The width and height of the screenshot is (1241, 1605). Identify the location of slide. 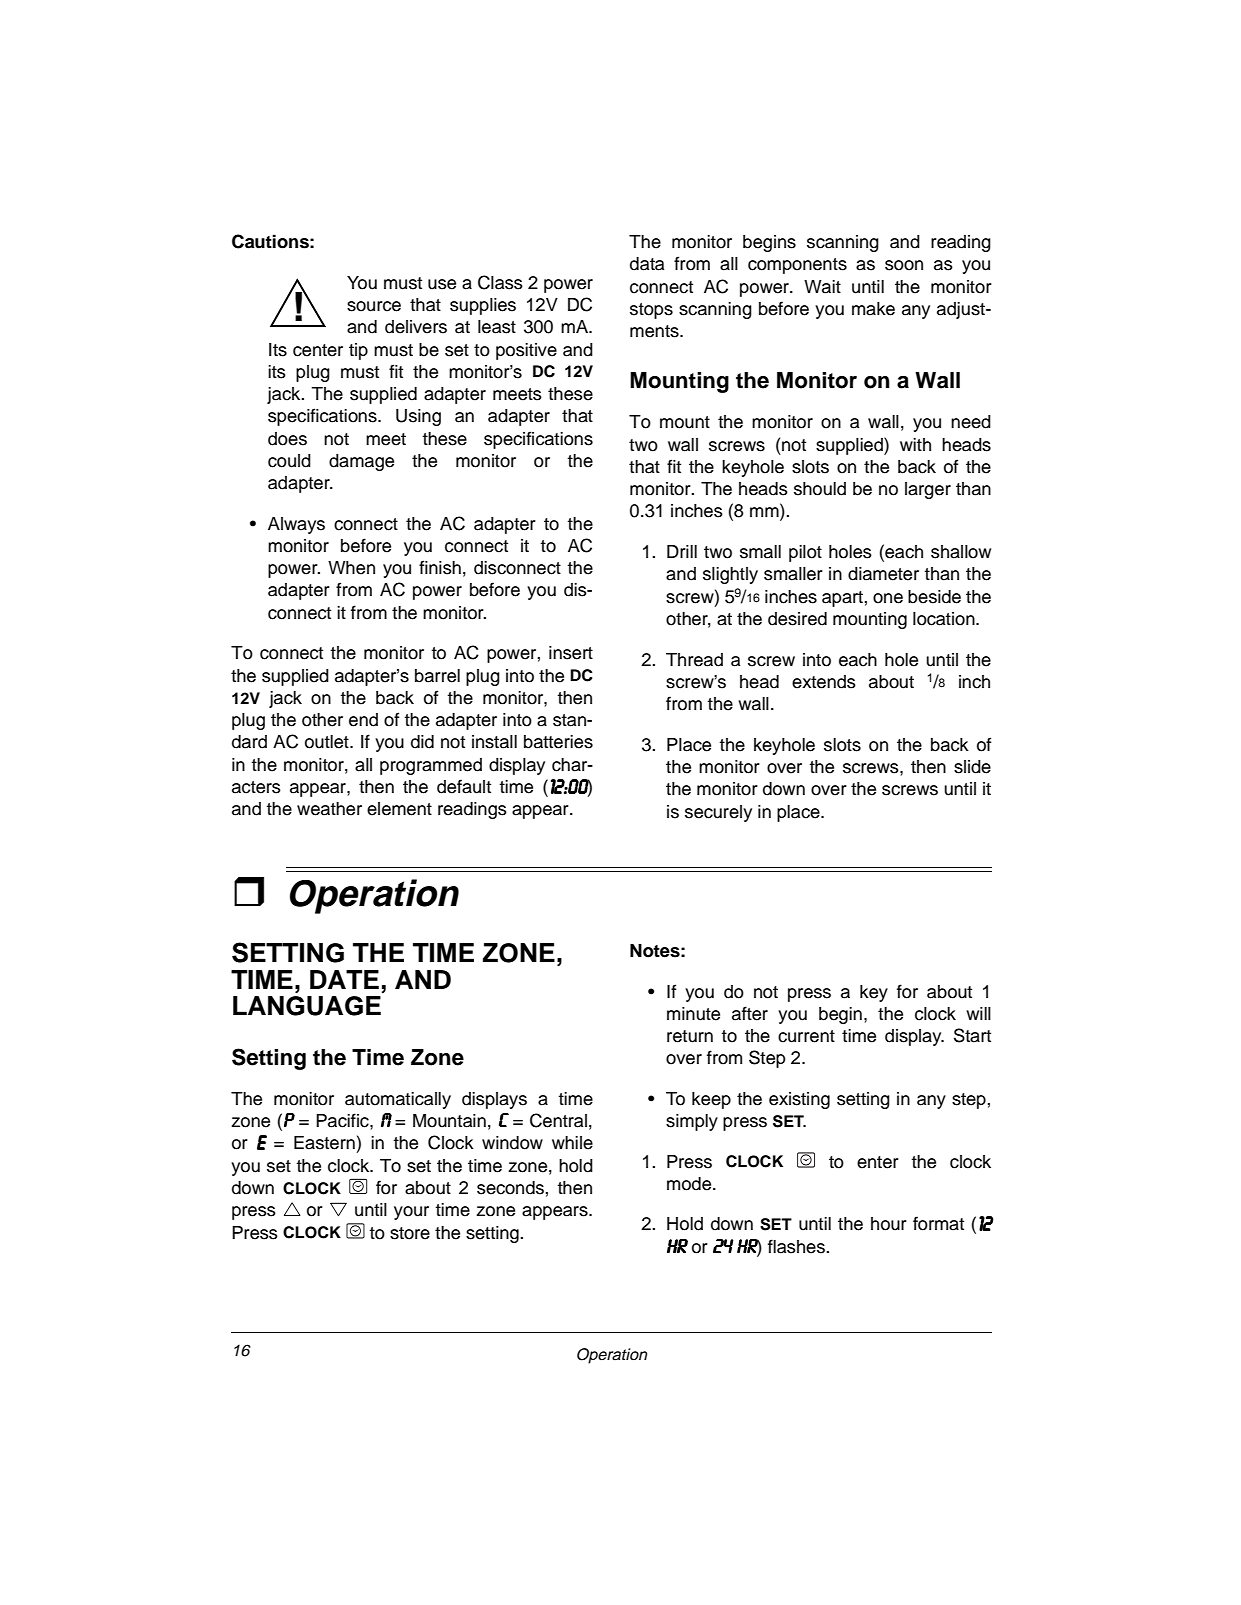
(972, 767).
